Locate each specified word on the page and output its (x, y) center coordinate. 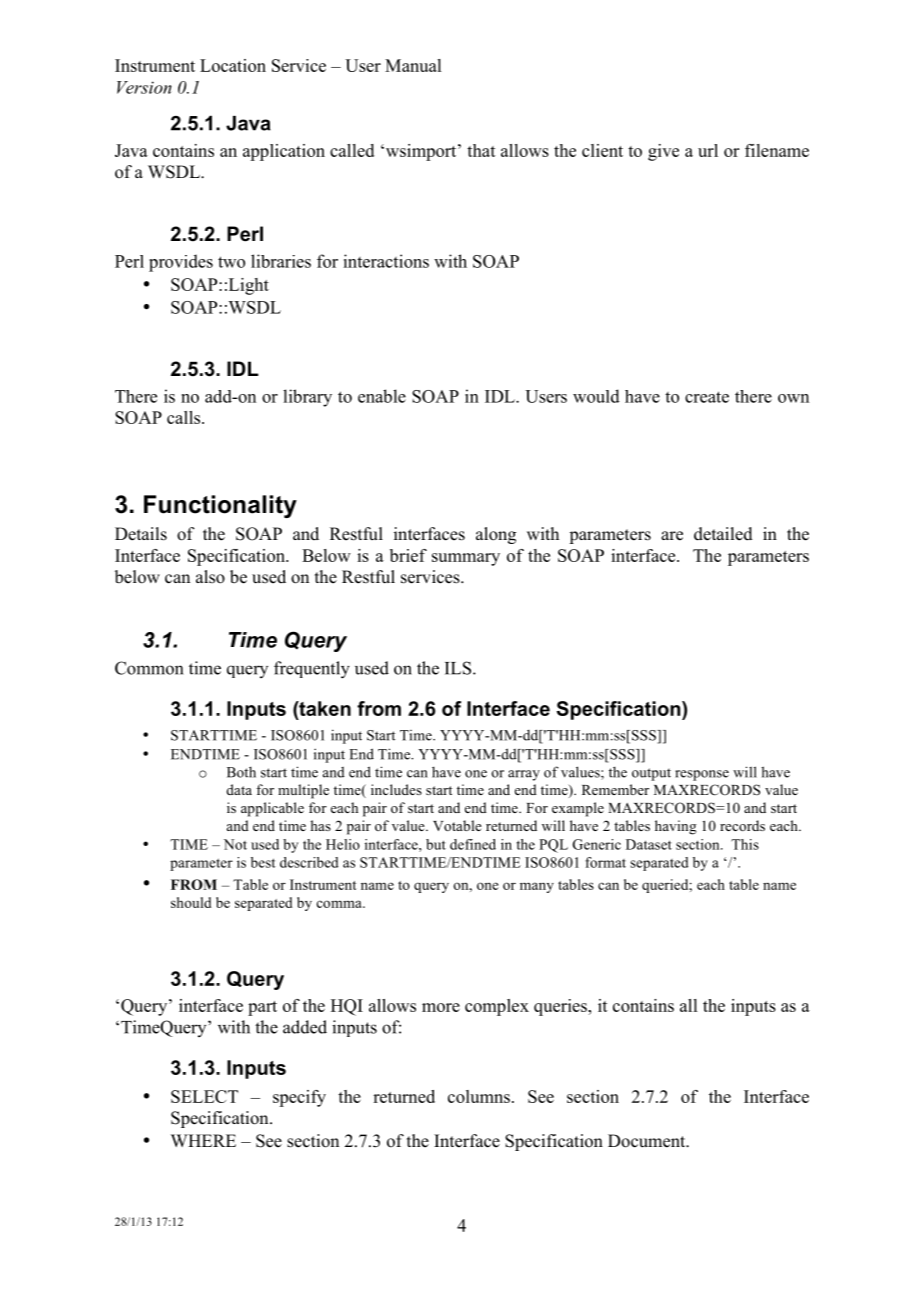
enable (382, 396)
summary (466, 559)
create (707, 397)
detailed (723, 534)
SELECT (204, 1096)
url (708, 150)
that (481, 150)
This (745, 844)
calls (185, 417)
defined (473, 844)
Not (235, 844)
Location (233, 65)
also (210, 577)
